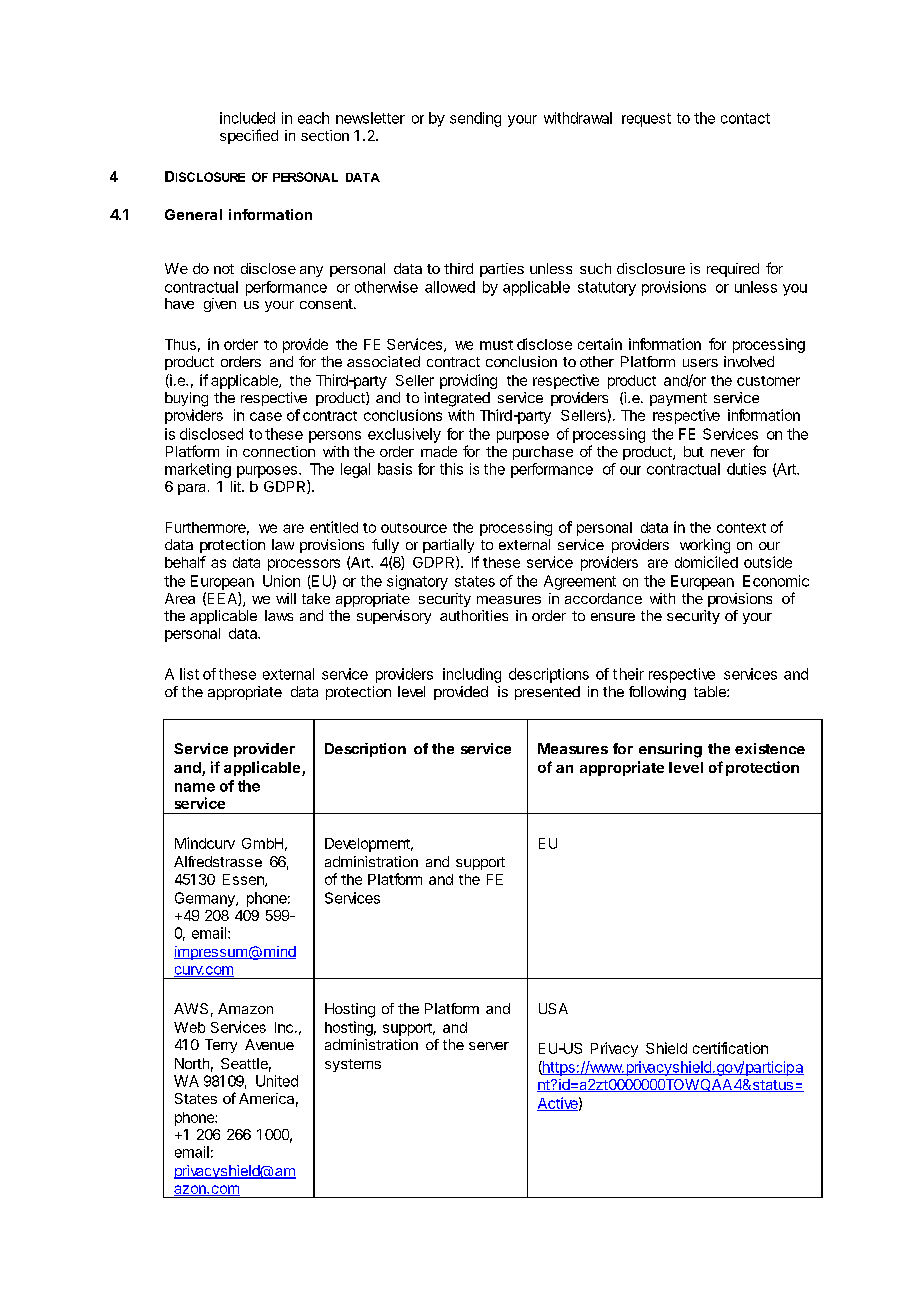  What do you see at coordinates (706, 562) in the screenshot?
I see `domiciled` at bounding box center [706, 562].
